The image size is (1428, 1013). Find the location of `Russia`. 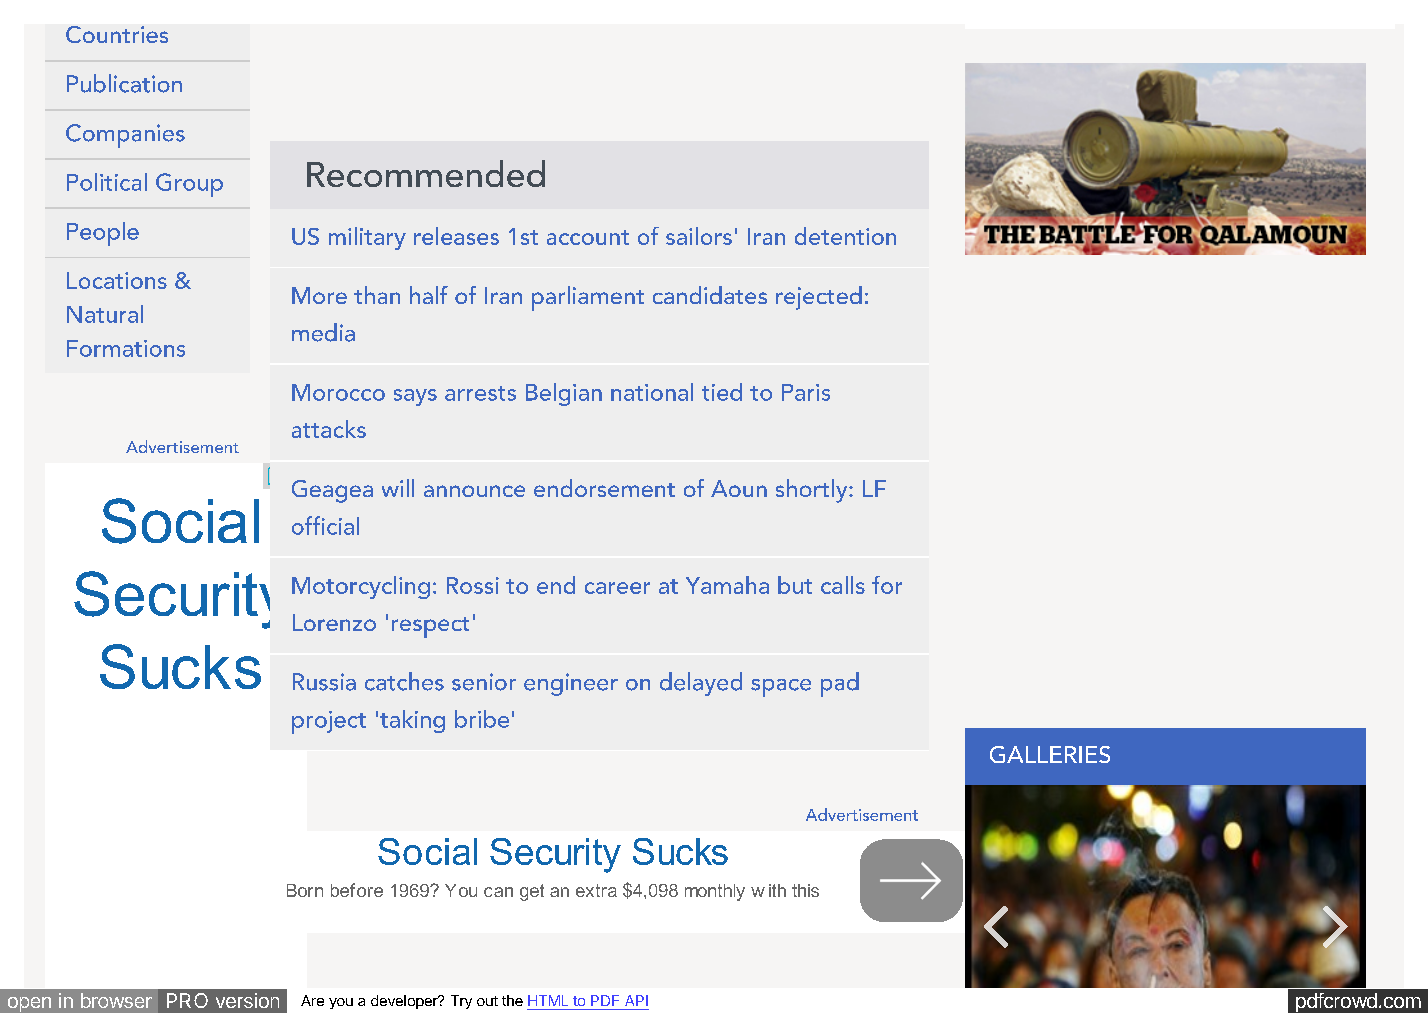

Russia is located at coordinates (324, 682).
